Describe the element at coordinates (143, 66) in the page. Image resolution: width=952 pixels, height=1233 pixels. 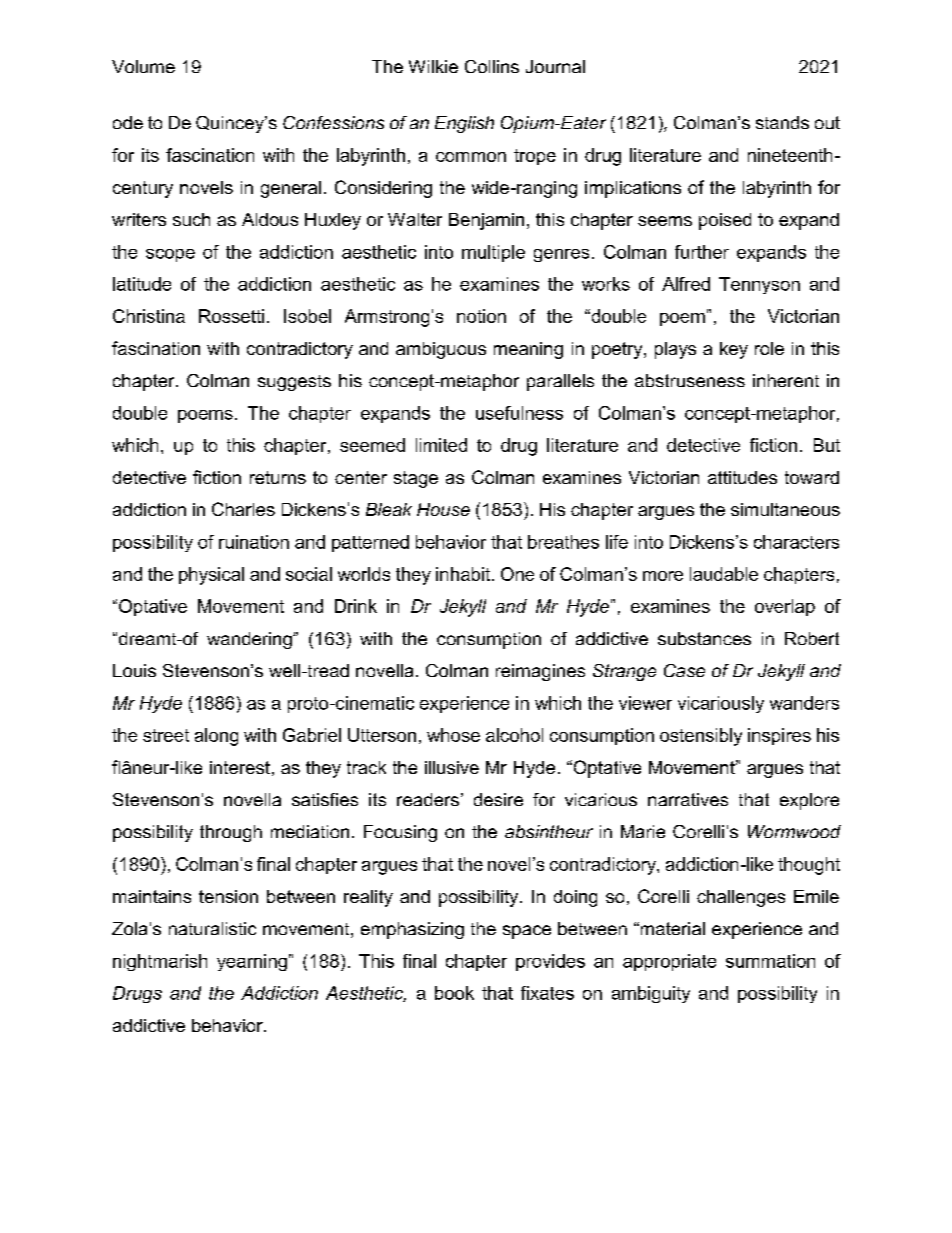
I see `Volume` at that location.
